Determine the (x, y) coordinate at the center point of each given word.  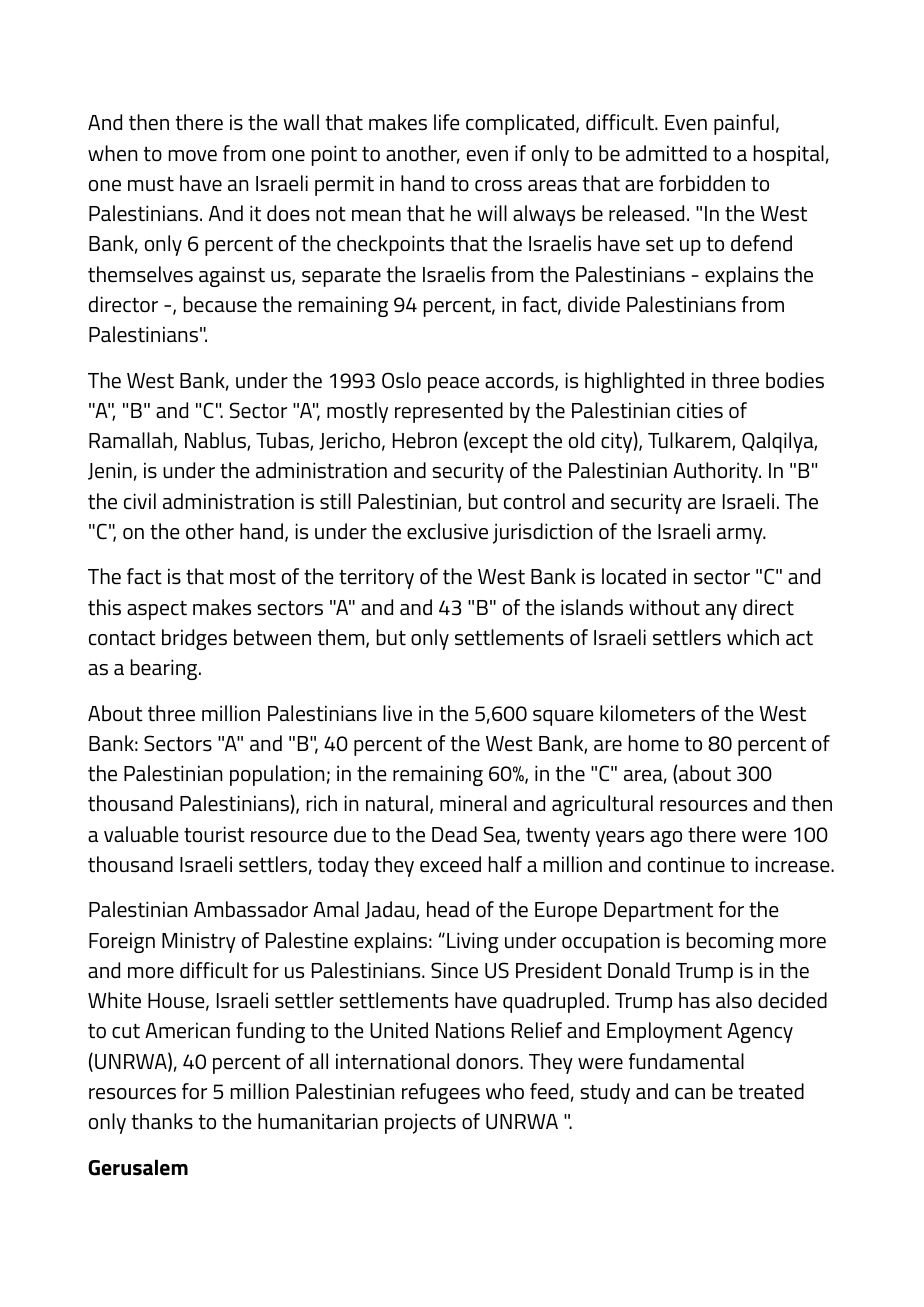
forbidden (702, 183)
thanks (162, 1121)
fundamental (686, 1061)
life (447, 122)
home (654, 743)
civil (140, 501)
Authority (717, 472)
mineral (473, 803)
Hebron (425, 440)
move (193, 156)
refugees (441, 1093)
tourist (214, 834)
